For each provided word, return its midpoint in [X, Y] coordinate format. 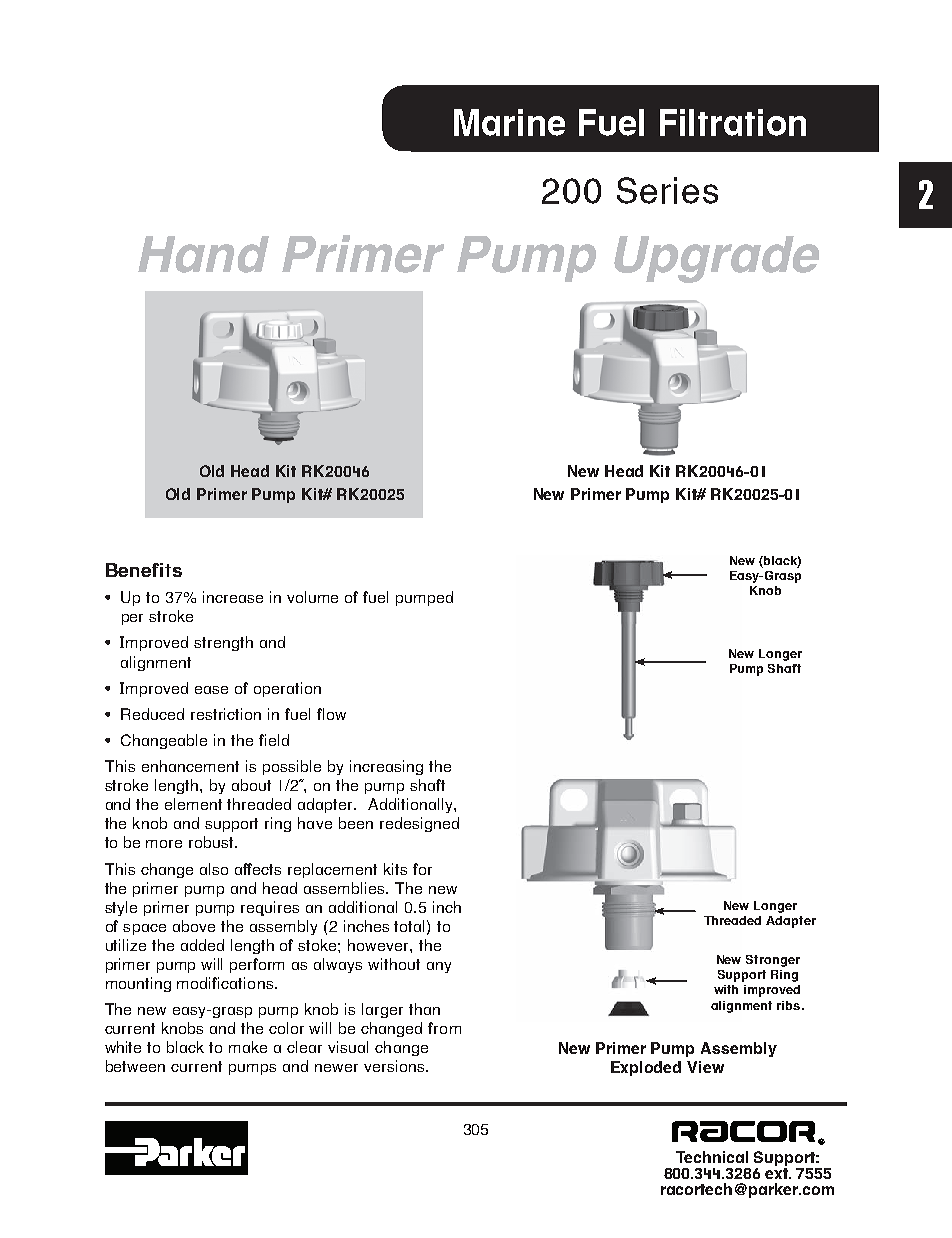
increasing [386, 767]
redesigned [419, 824]
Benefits [144, 570]
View [705, 1067]
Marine [509, 122]
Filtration [733, 122]
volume [312, 597]
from [444, 1028]
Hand [203, 254]
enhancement [190, 766]
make [248, 1047]
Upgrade [716, 259]
